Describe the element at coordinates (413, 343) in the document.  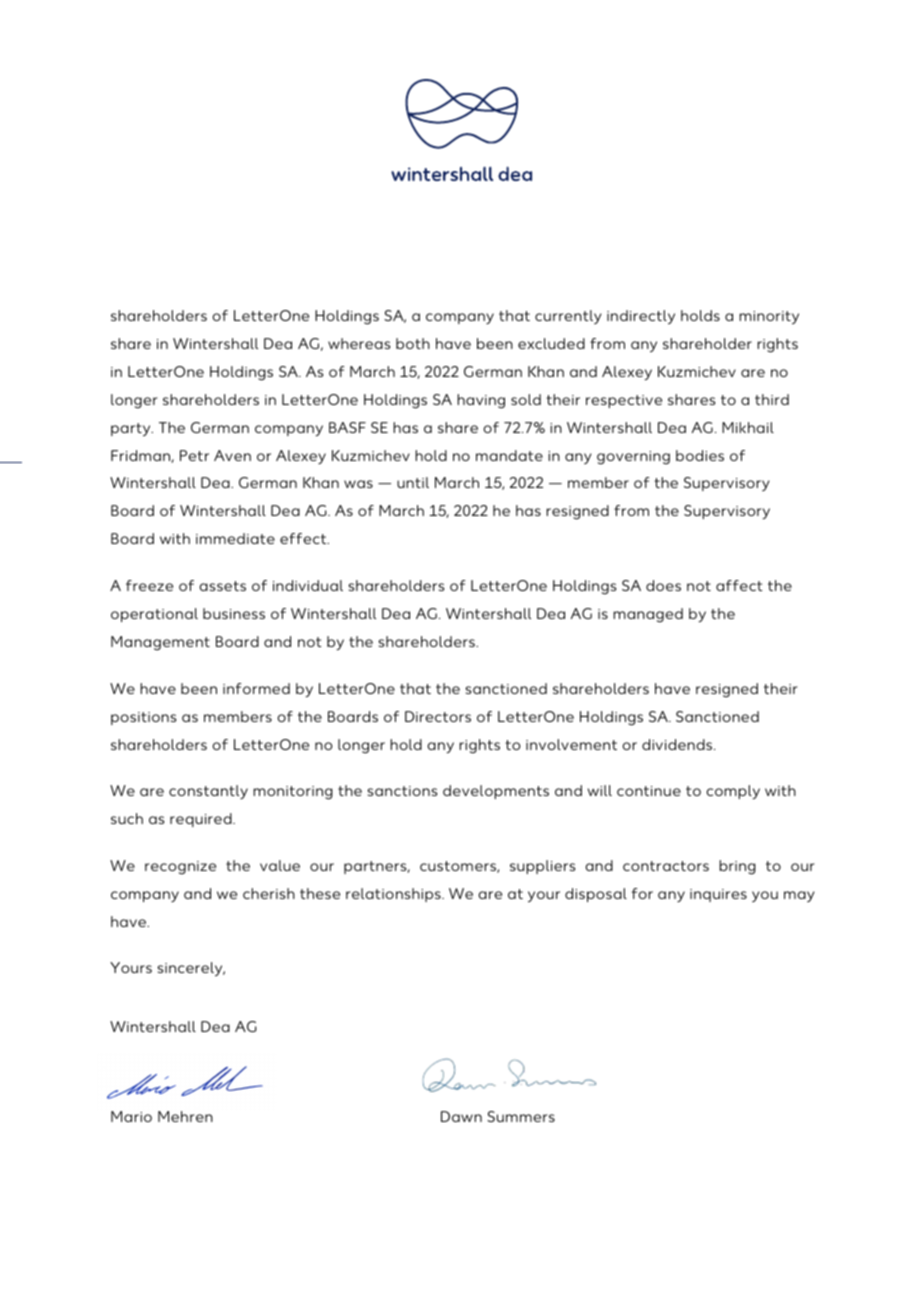
I see `both` at that location.
